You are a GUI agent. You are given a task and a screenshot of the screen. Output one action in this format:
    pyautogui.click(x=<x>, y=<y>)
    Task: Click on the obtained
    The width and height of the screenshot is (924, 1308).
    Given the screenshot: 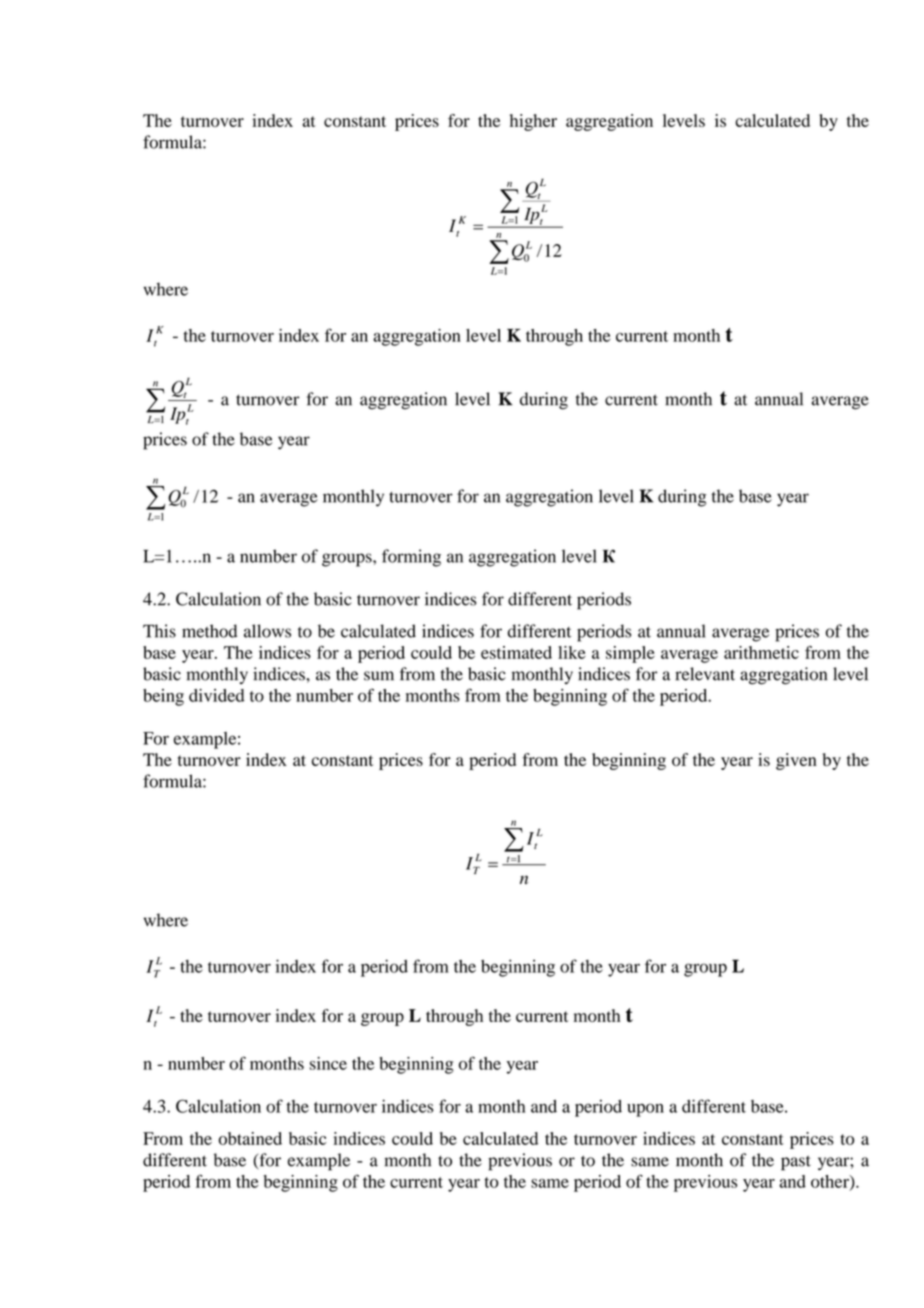 What is the action you would take?
    pyautogui.click(x=250, y=1138)
